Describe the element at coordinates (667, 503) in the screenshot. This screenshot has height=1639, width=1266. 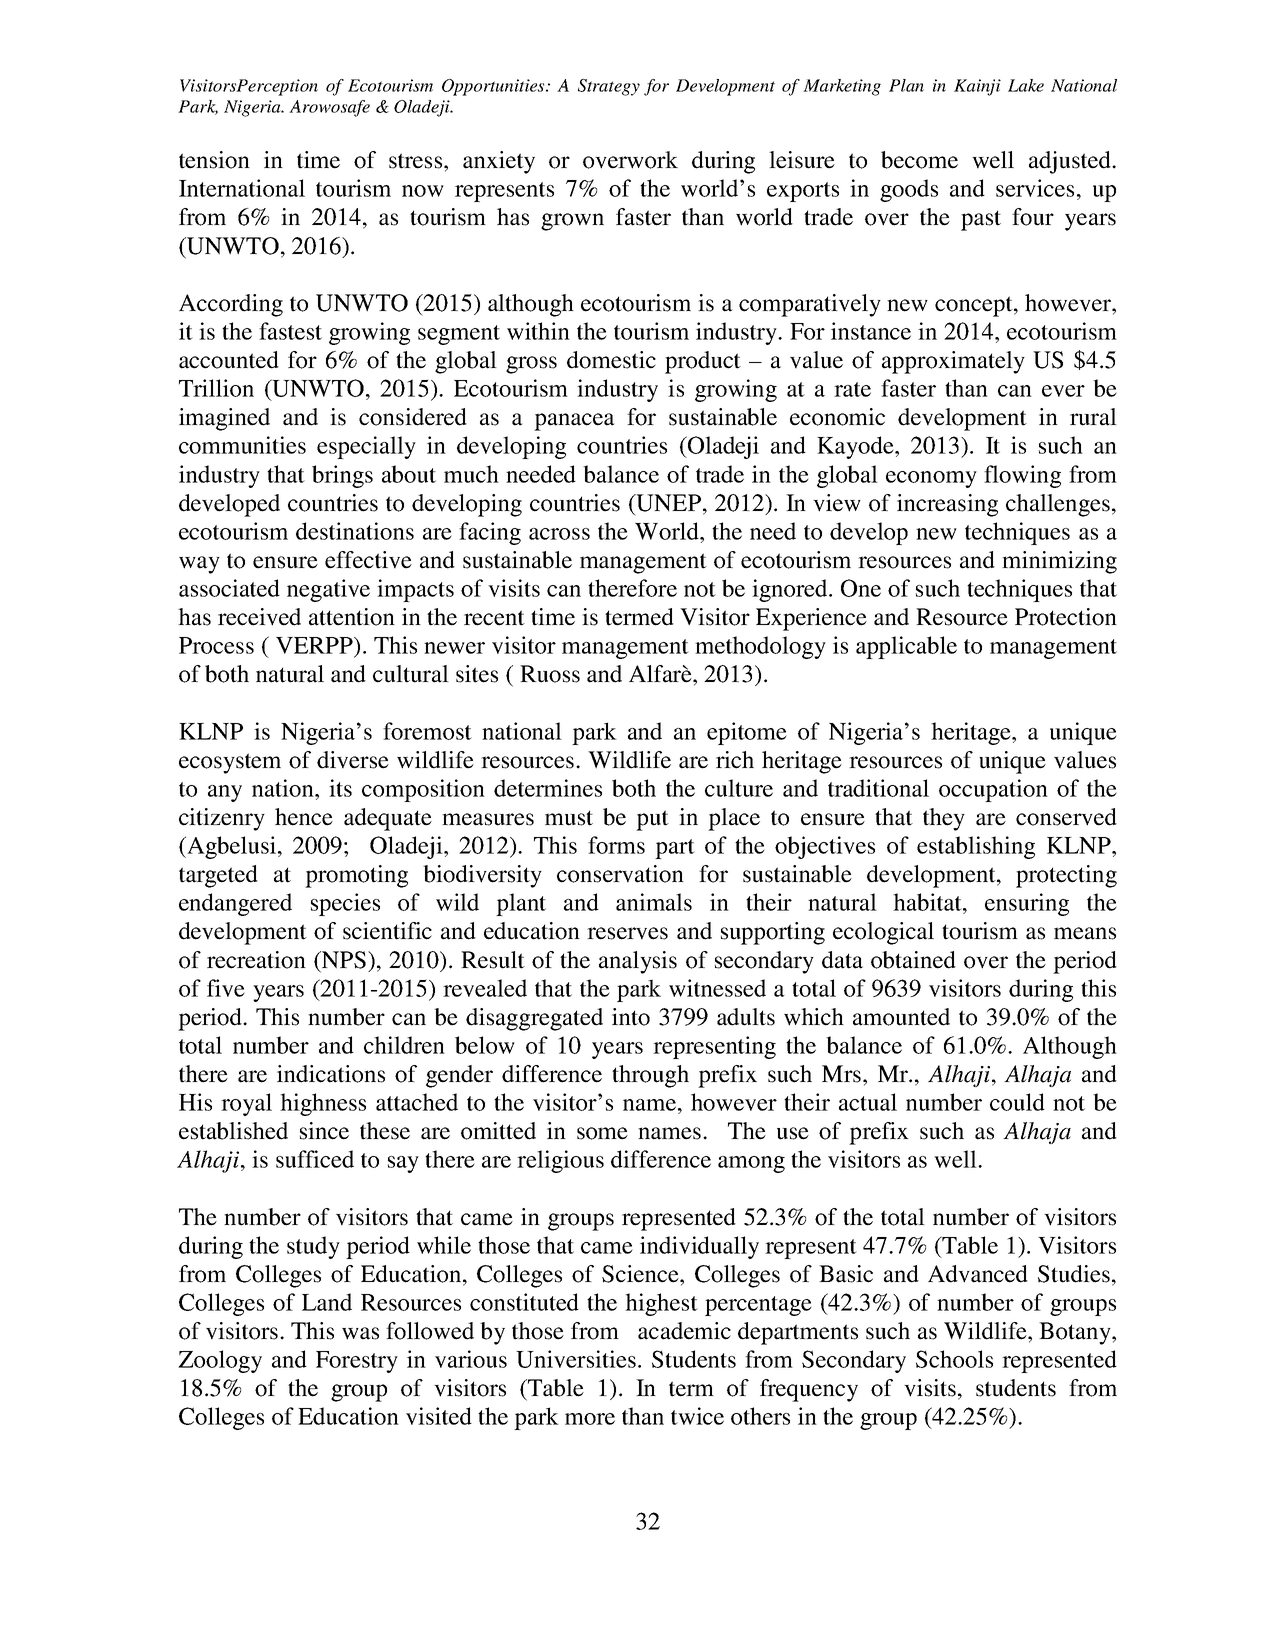
I see `UNEP` at that location.
